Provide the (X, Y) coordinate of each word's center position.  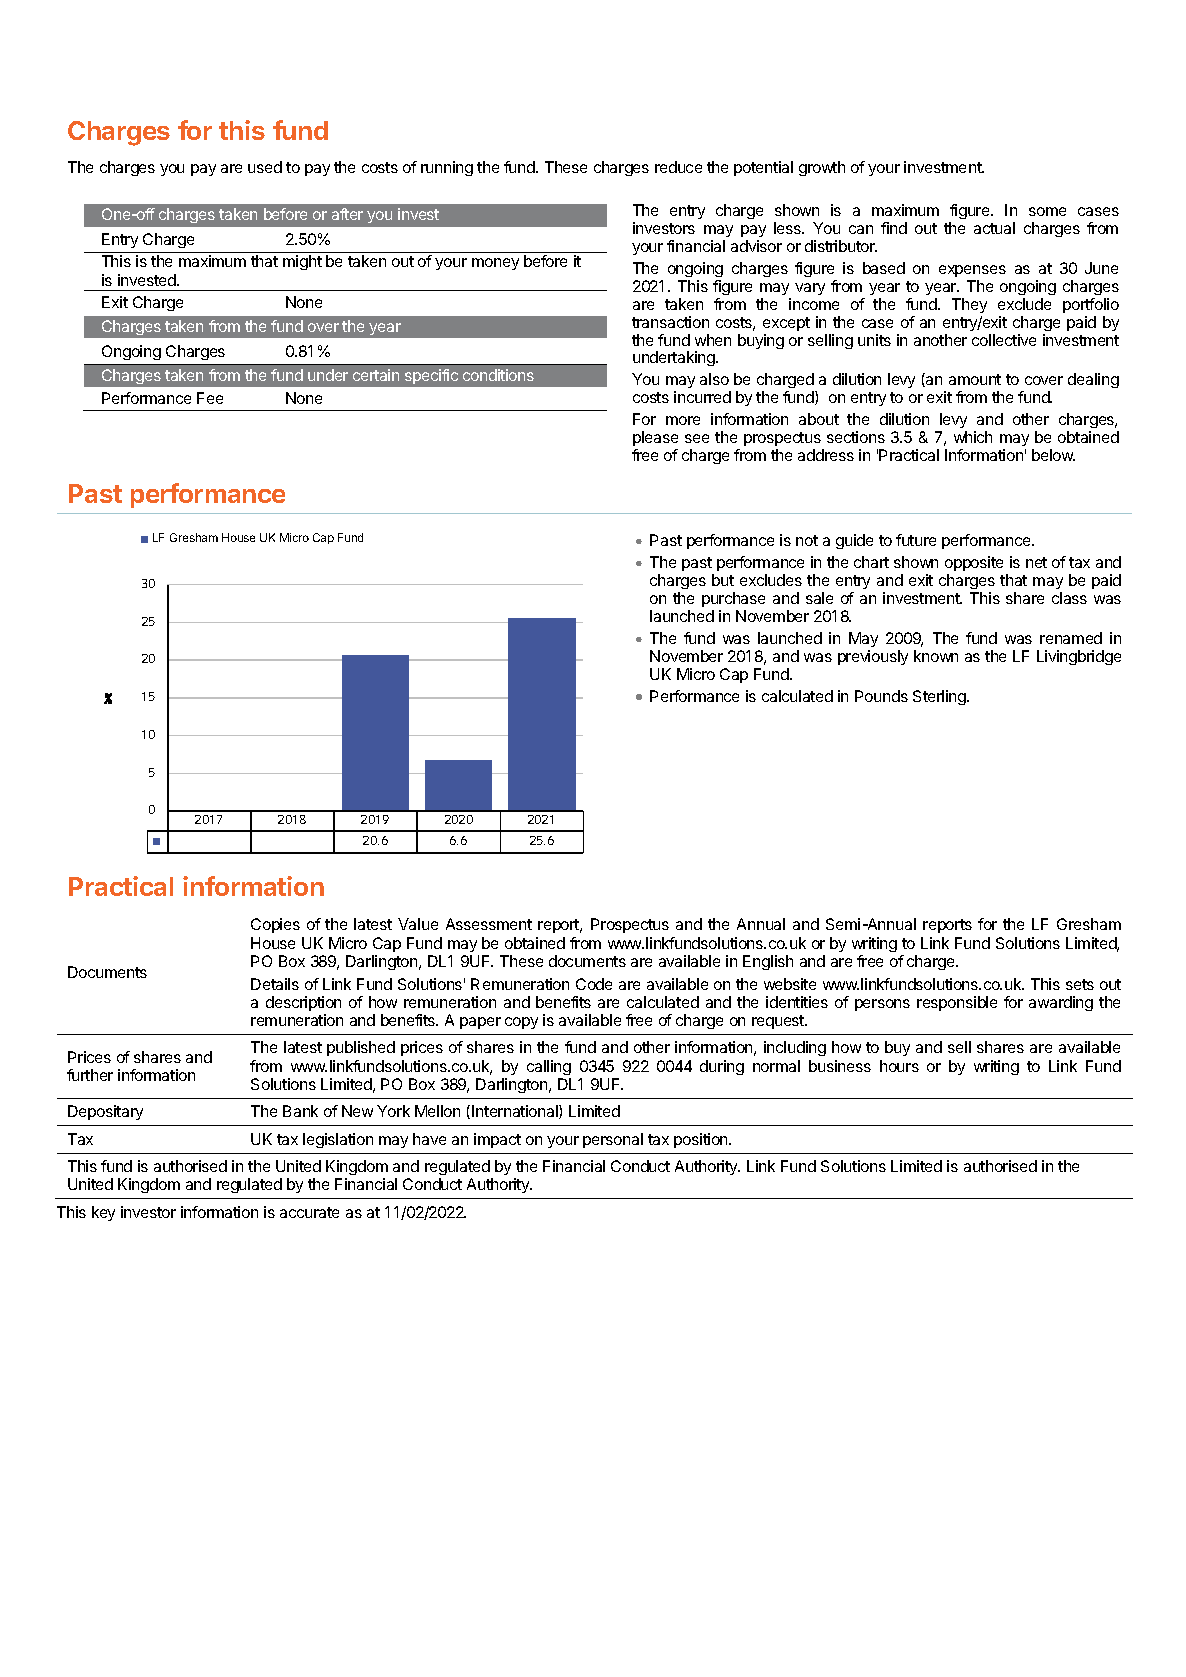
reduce (678, 167)
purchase (733, 601)
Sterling (940, 697)
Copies (275, 925)
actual (994, 228)
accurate (309, 1212)
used (265, 167)
